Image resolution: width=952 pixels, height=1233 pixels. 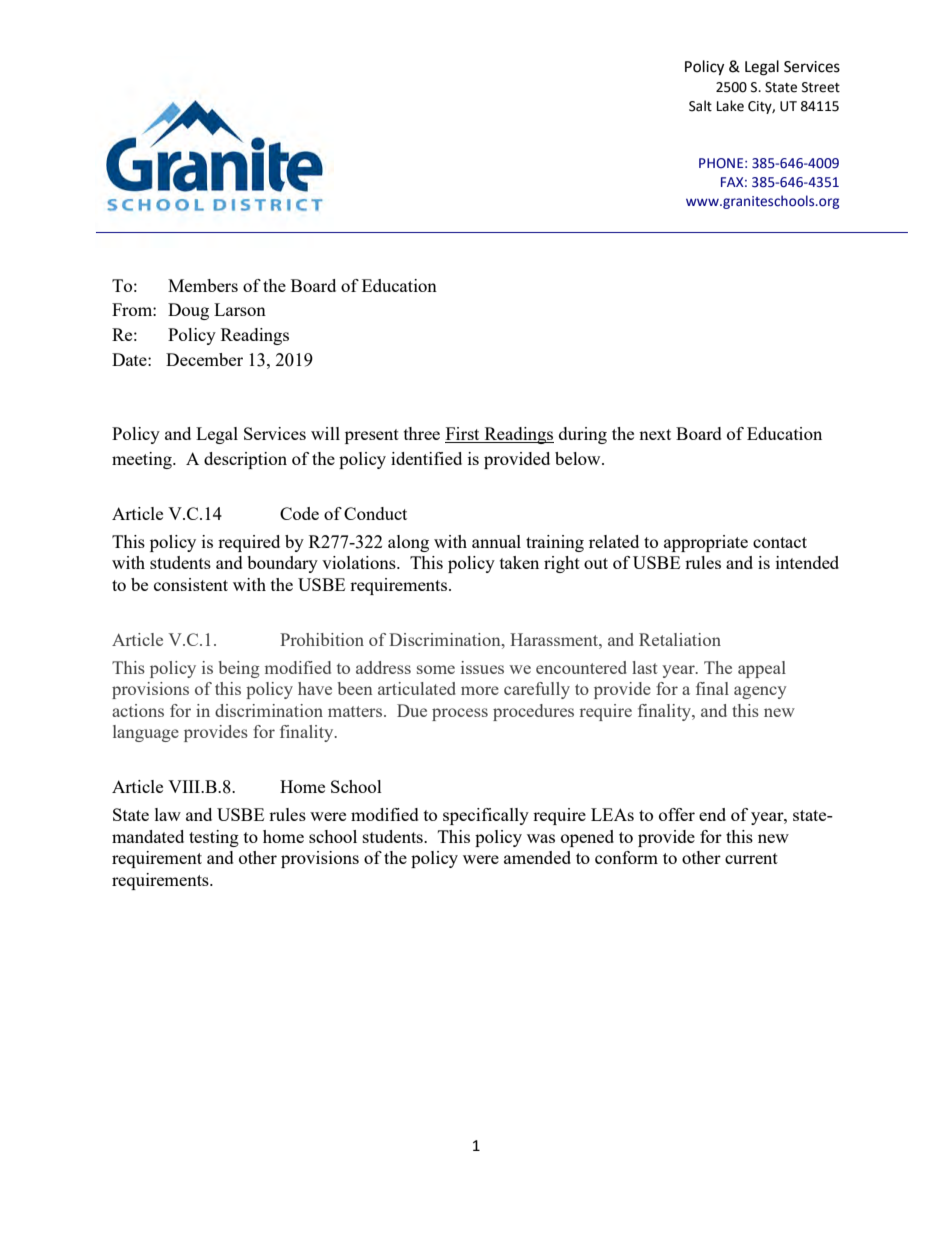 What do you see at coordinates (168, 814) in the screenshot?
I see `law` at bounding box center [168, 814].
